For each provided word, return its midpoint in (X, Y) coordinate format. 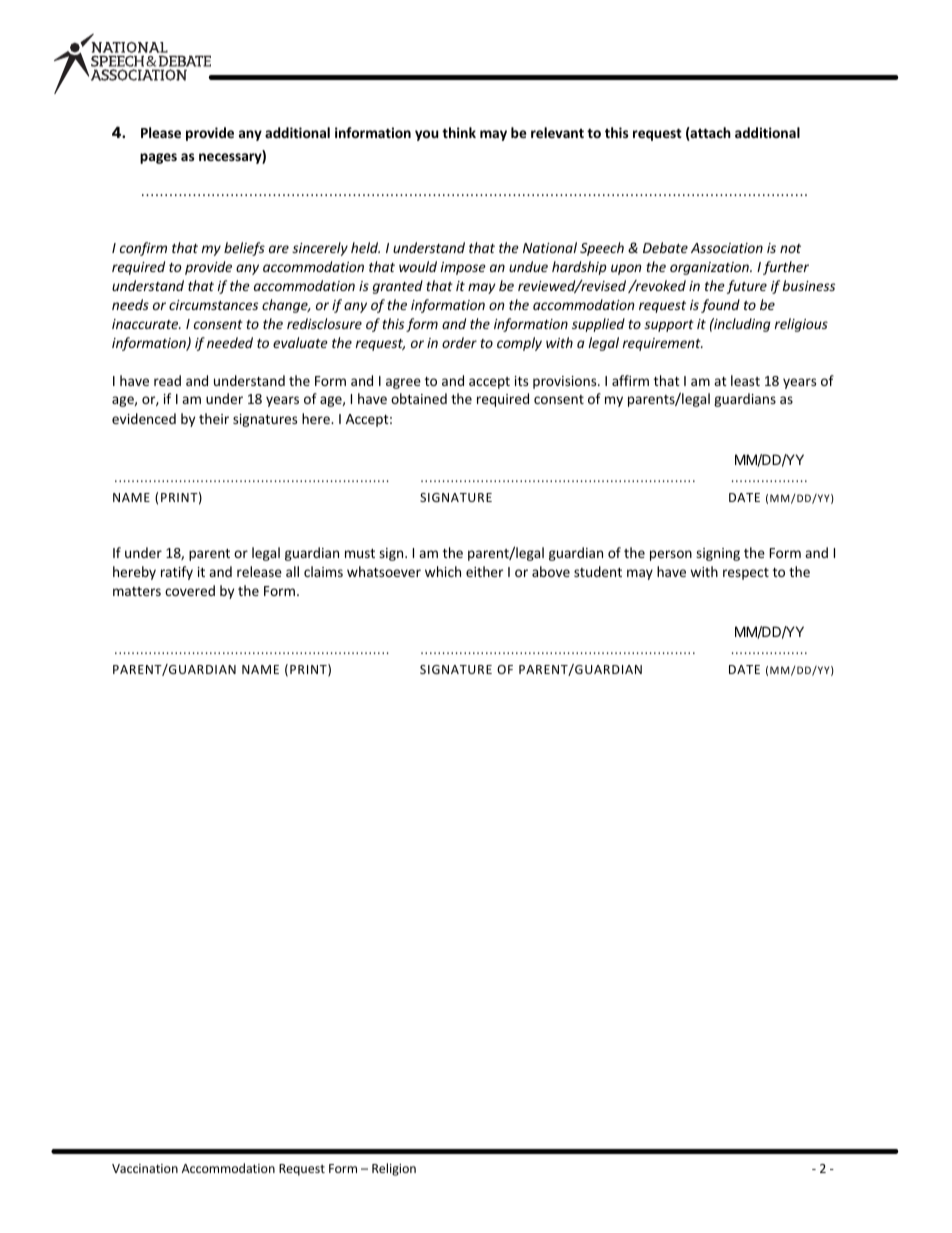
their (214, 418)
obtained (419, 398)
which (443, 571)
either (484, 571)
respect (746, 574)
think (459, 132)
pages (158, 158)
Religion (394, 1169)
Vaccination (145, 1168)
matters (137, 591)
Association (727, 248)
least (745, 380)
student (598, 571)
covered (190, 590)
